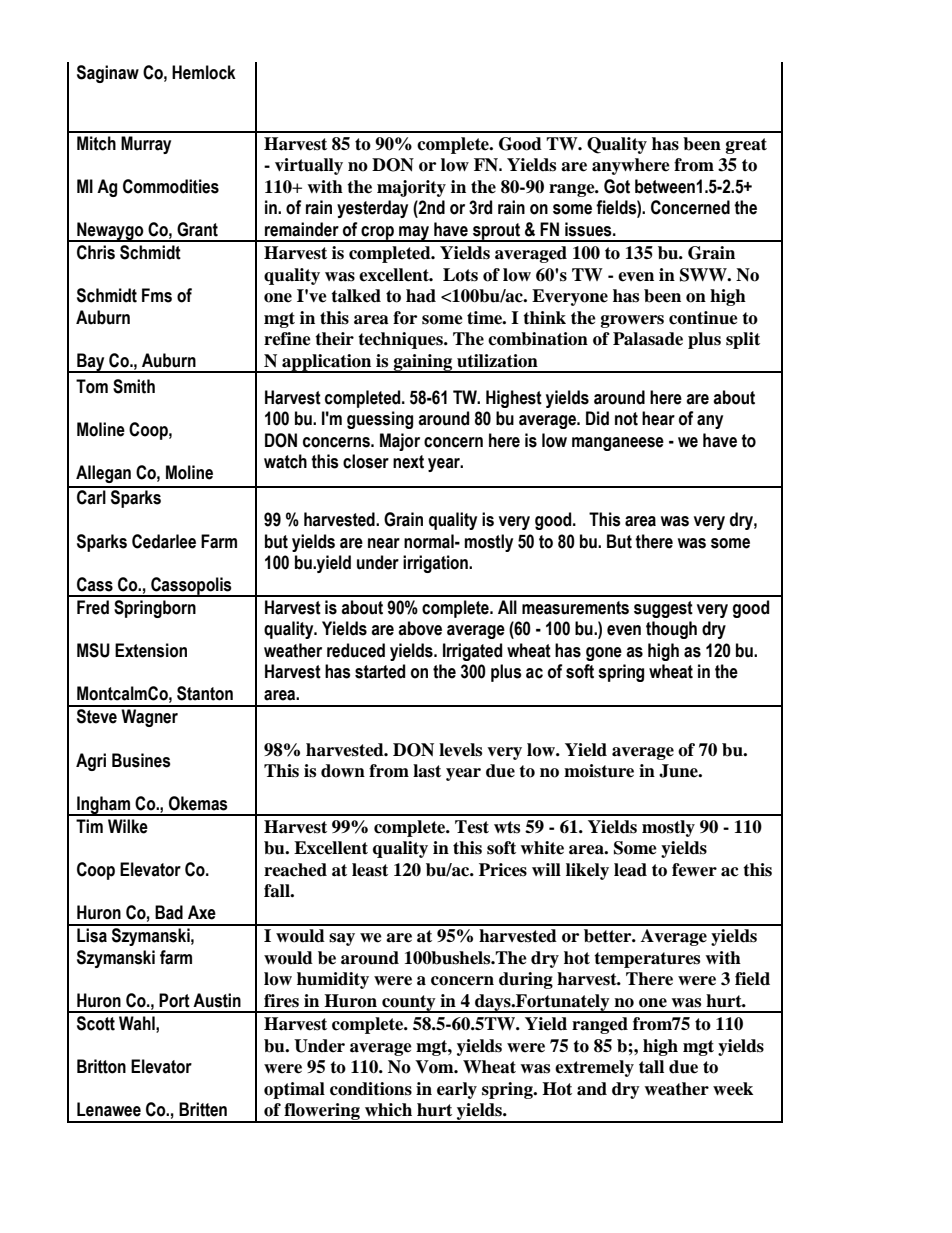 Image resolution: width=952 pixels, height=1233 pixels. Describe the element at coordinates (101, 1066) in the document. I see `Britton` at that location.
